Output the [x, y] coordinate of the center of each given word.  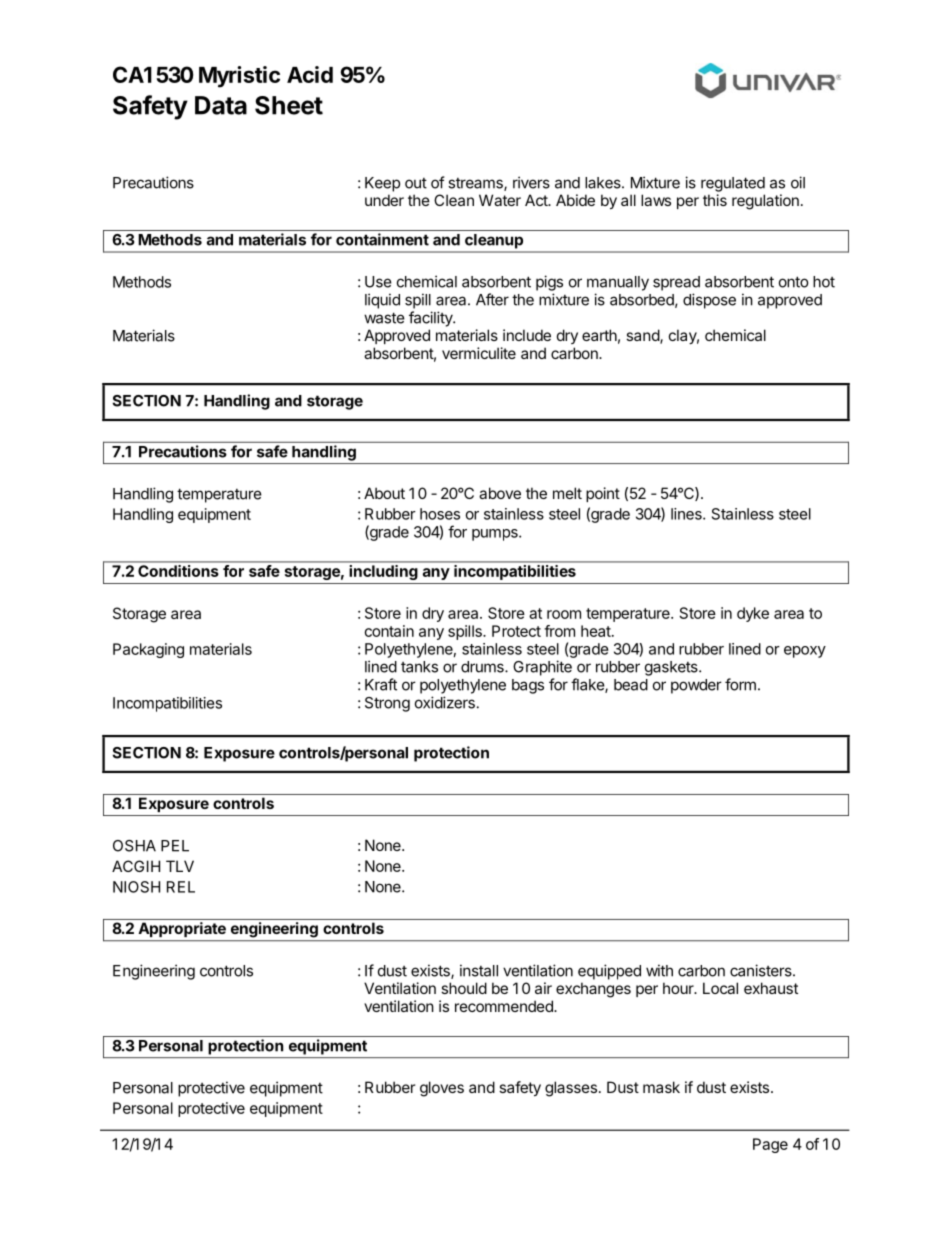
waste [384, 318]
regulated [733, 184]
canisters [762, 970]
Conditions [178, 571]
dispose [709, 301]
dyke [753, 614]
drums [483, 667]
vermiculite [479, 353]
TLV [180, 866]
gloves [442, 1089]
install [479, 970]
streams [476, 184]
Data [221, 105]
